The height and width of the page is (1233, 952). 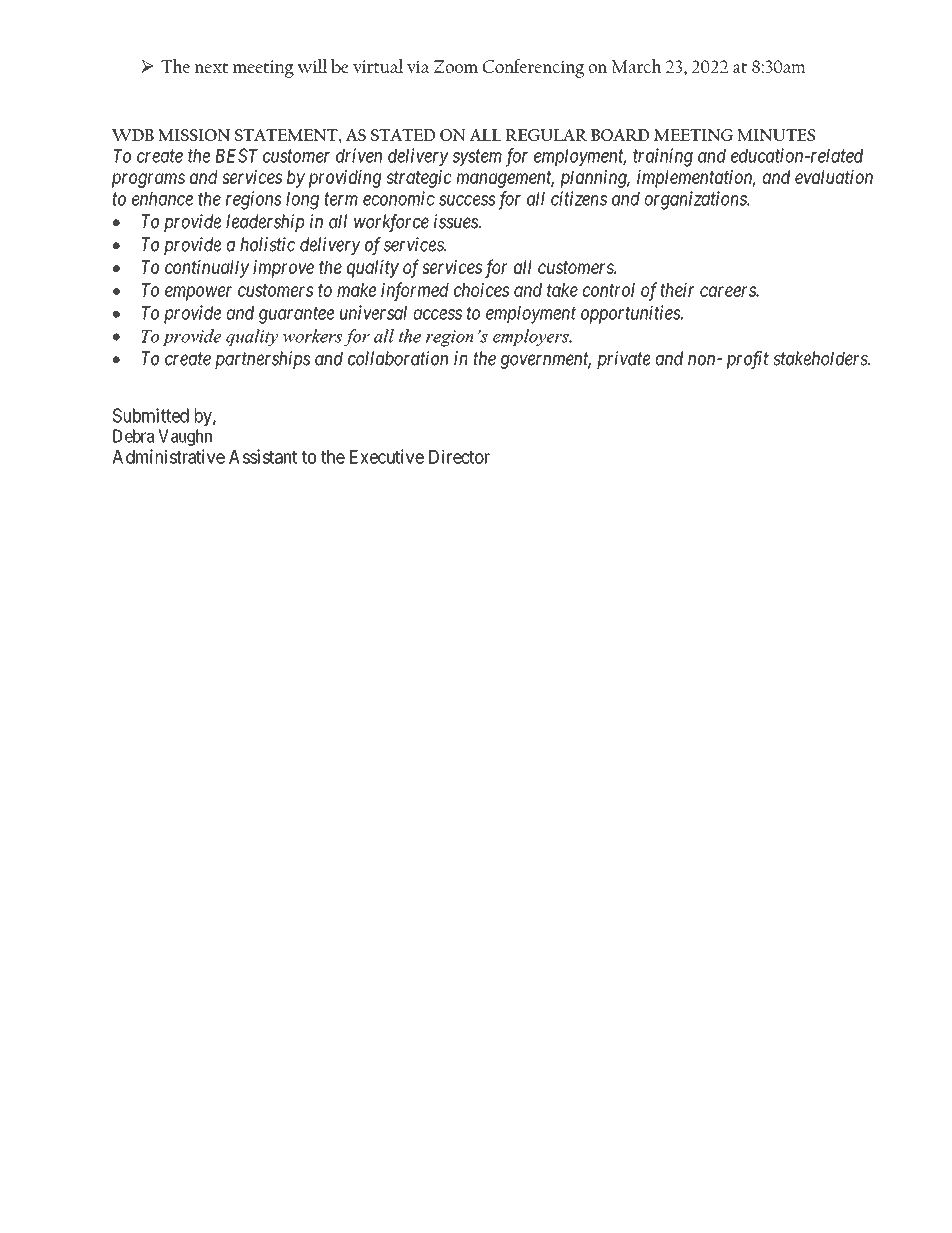 I want to click on Zoom, so click(x=456, y=66).
